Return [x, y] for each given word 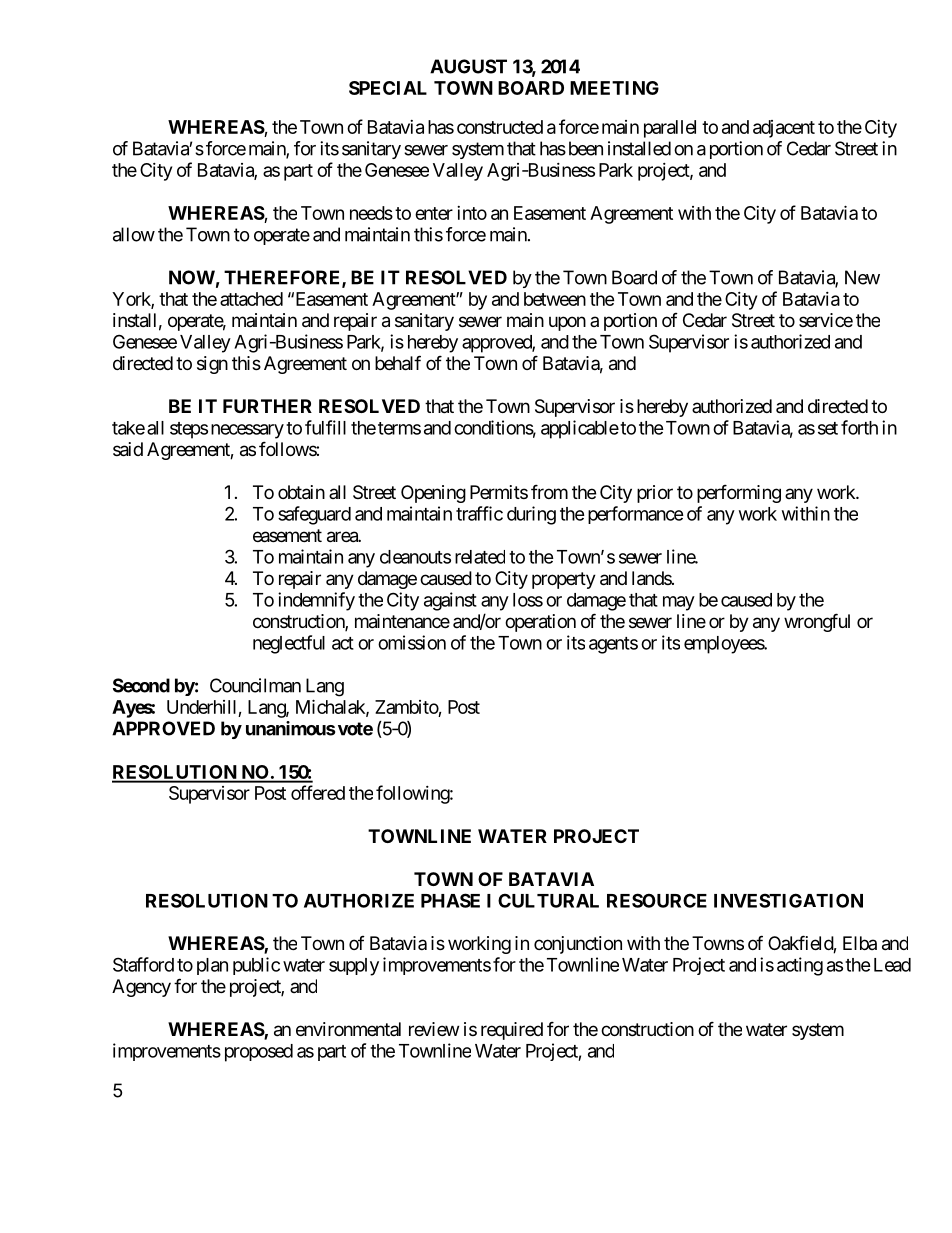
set [828, 428]
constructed [500, 127]
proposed [259, 1053]
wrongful [817, 622]
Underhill [203, 708]
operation [540, 623]
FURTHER [267, 406]
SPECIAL [388, 88]
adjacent [784, 129]
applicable [580, 429]
